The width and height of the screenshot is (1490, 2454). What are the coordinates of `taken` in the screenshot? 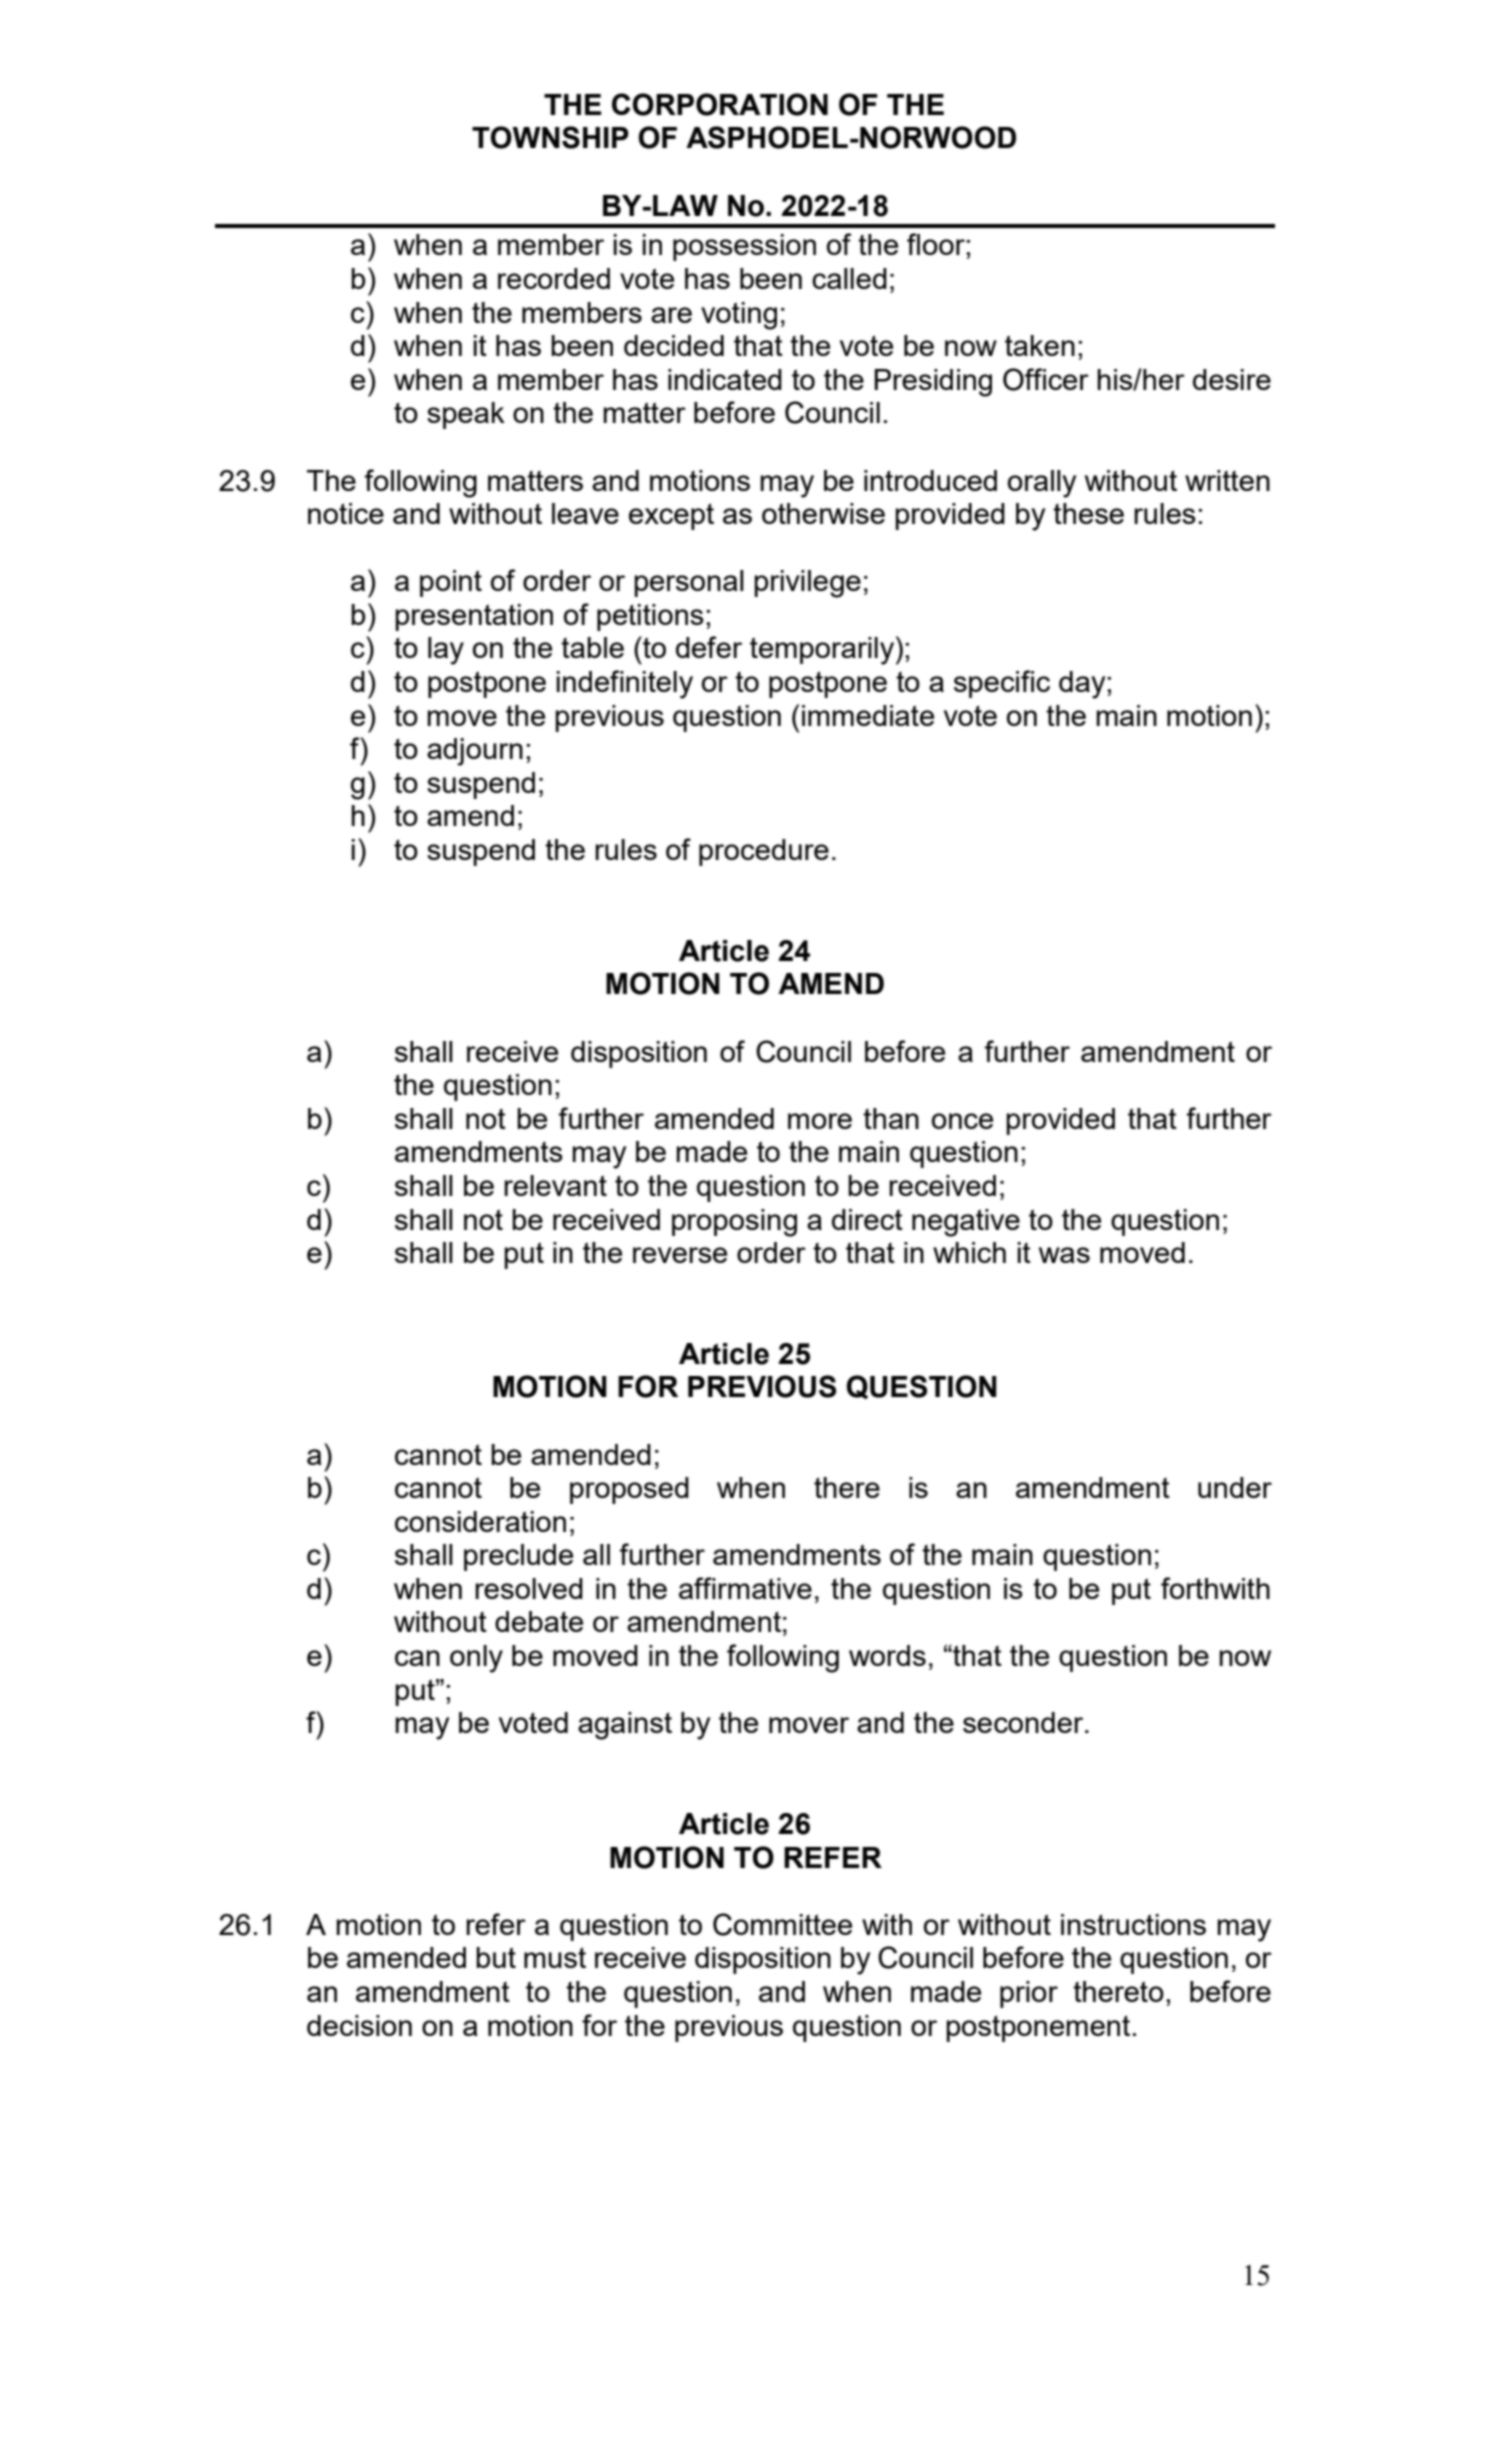 It's located at (1040, 345).
